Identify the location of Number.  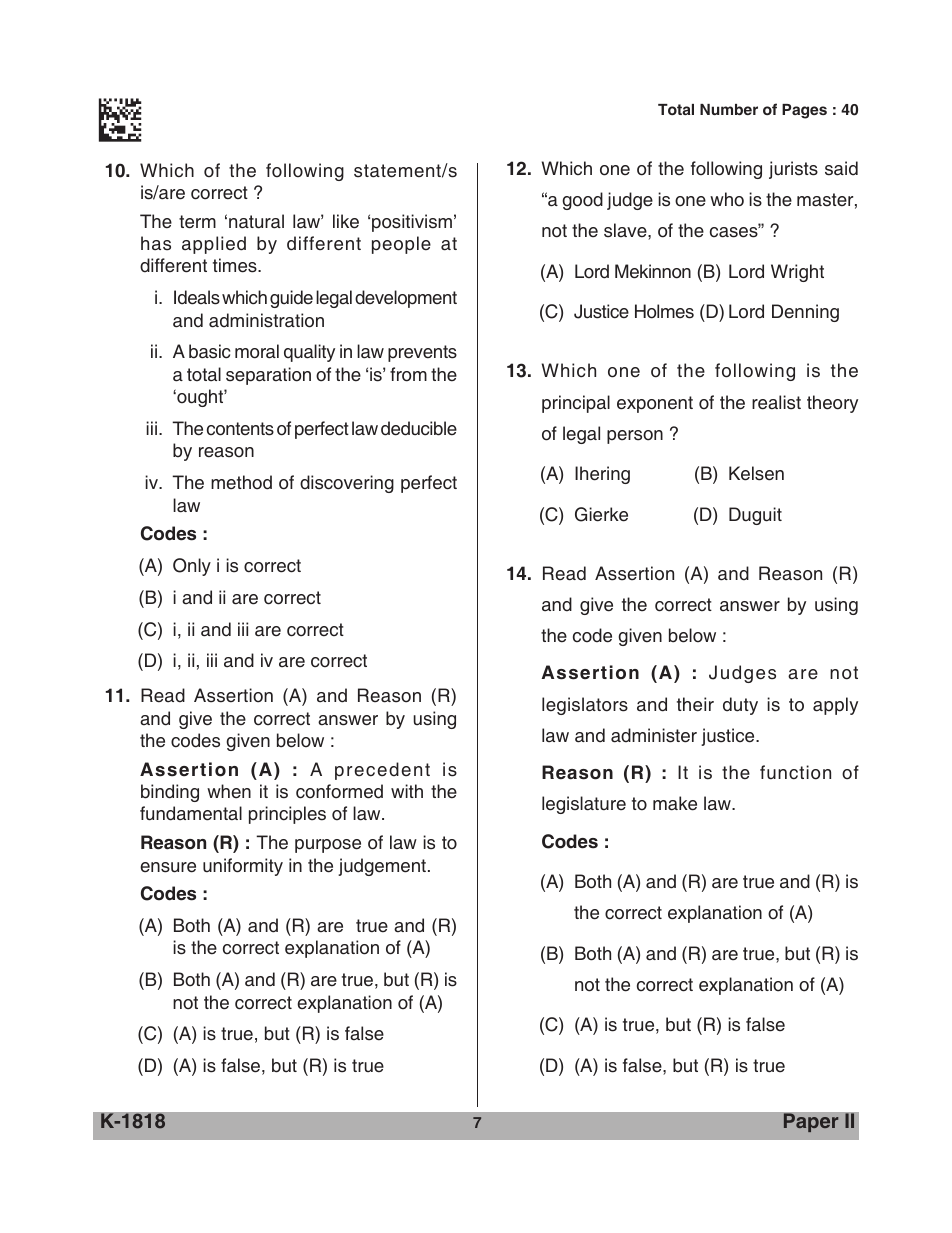
(729, 109).
